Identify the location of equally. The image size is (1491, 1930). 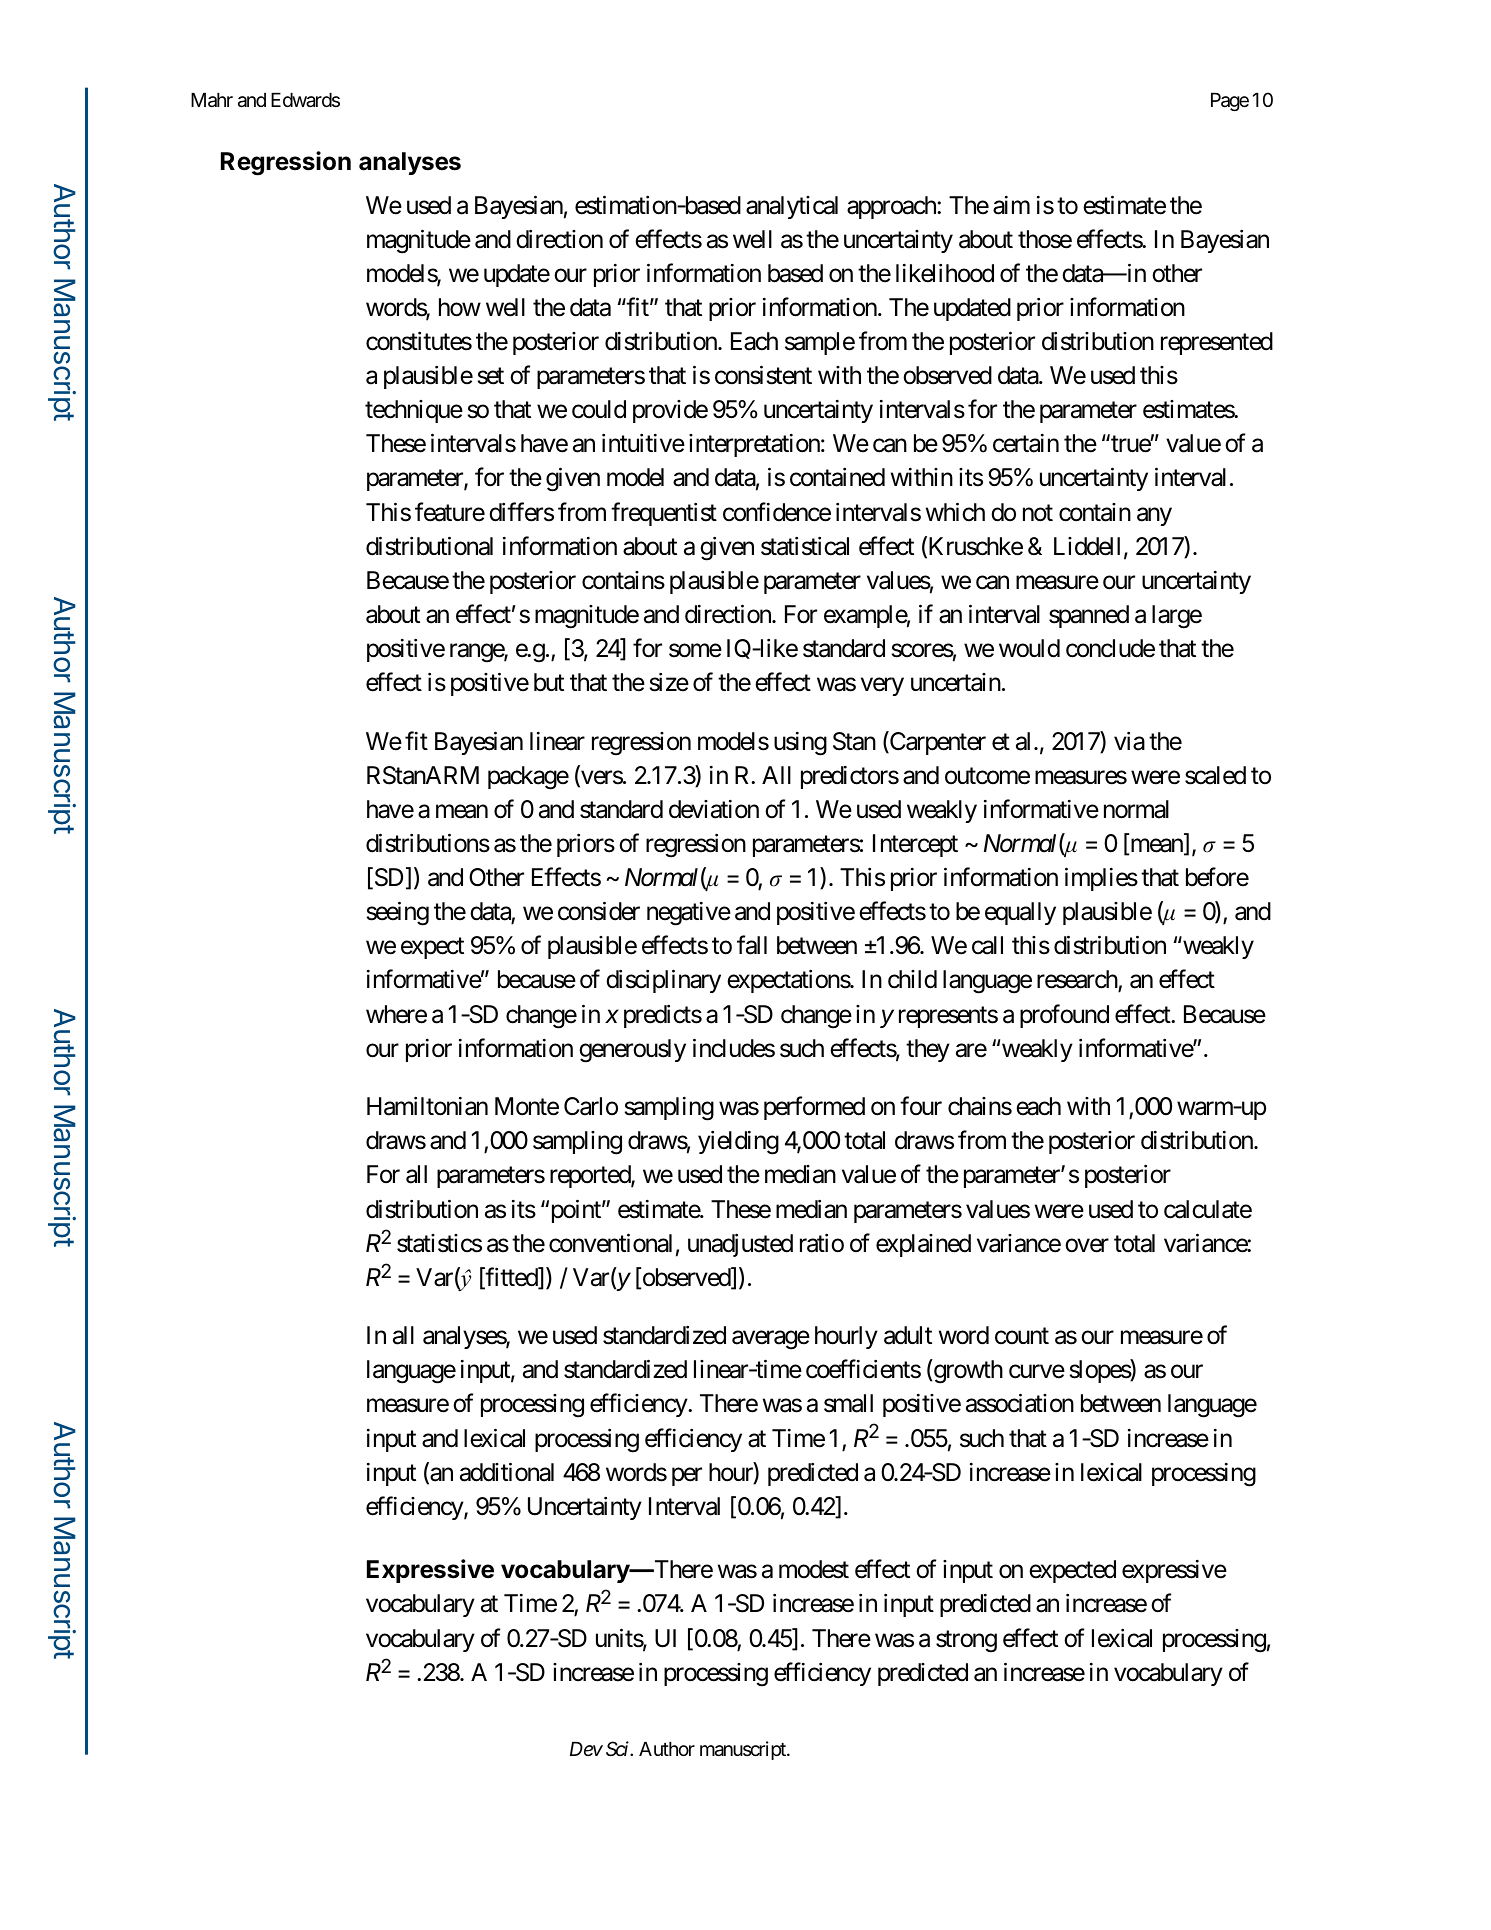
(1020, 913).
